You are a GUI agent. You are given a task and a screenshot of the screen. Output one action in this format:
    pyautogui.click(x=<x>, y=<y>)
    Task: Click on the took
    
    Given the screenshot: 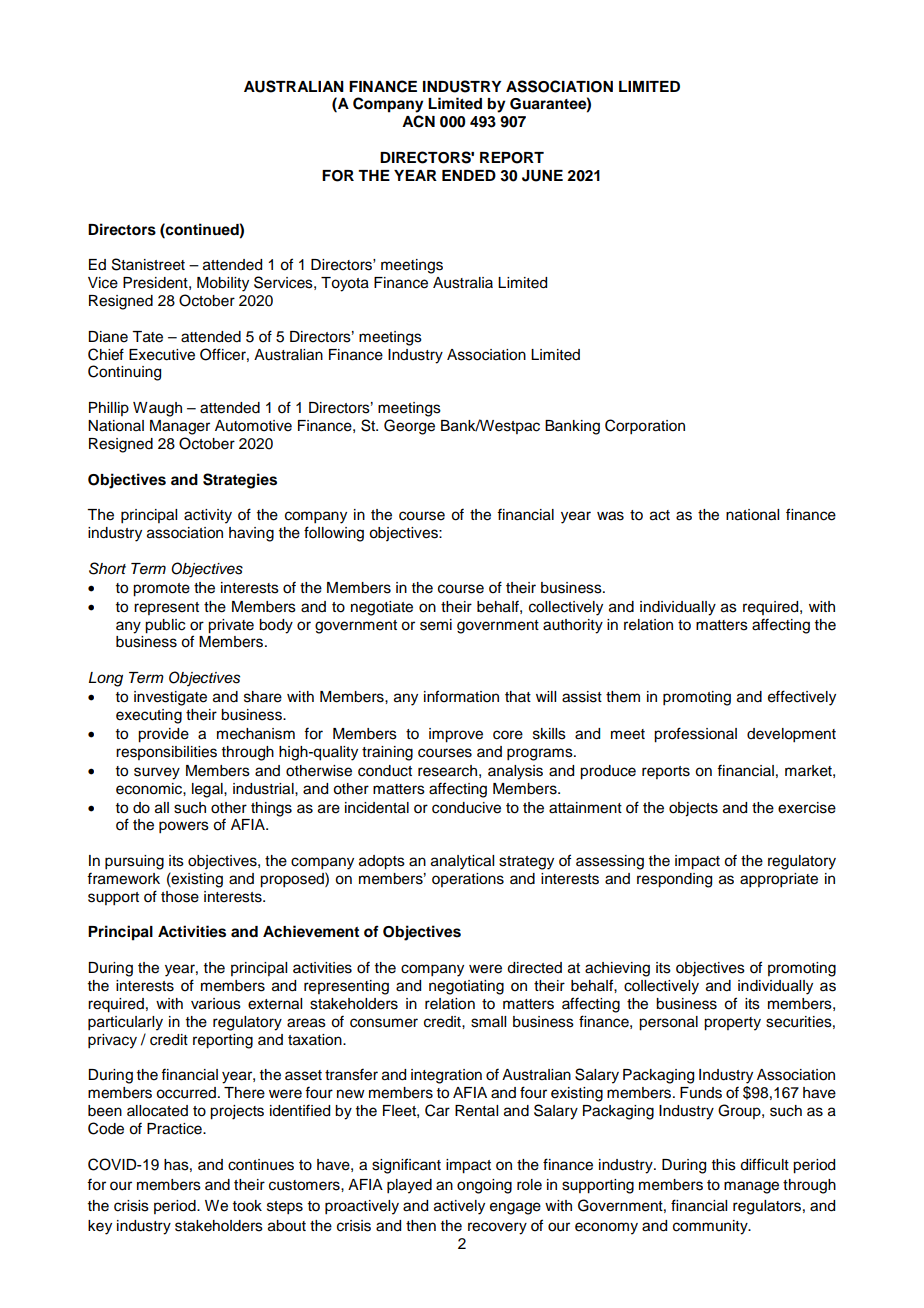 What is the action you would take?
    pyautogui.click(x=247, y=1206)
